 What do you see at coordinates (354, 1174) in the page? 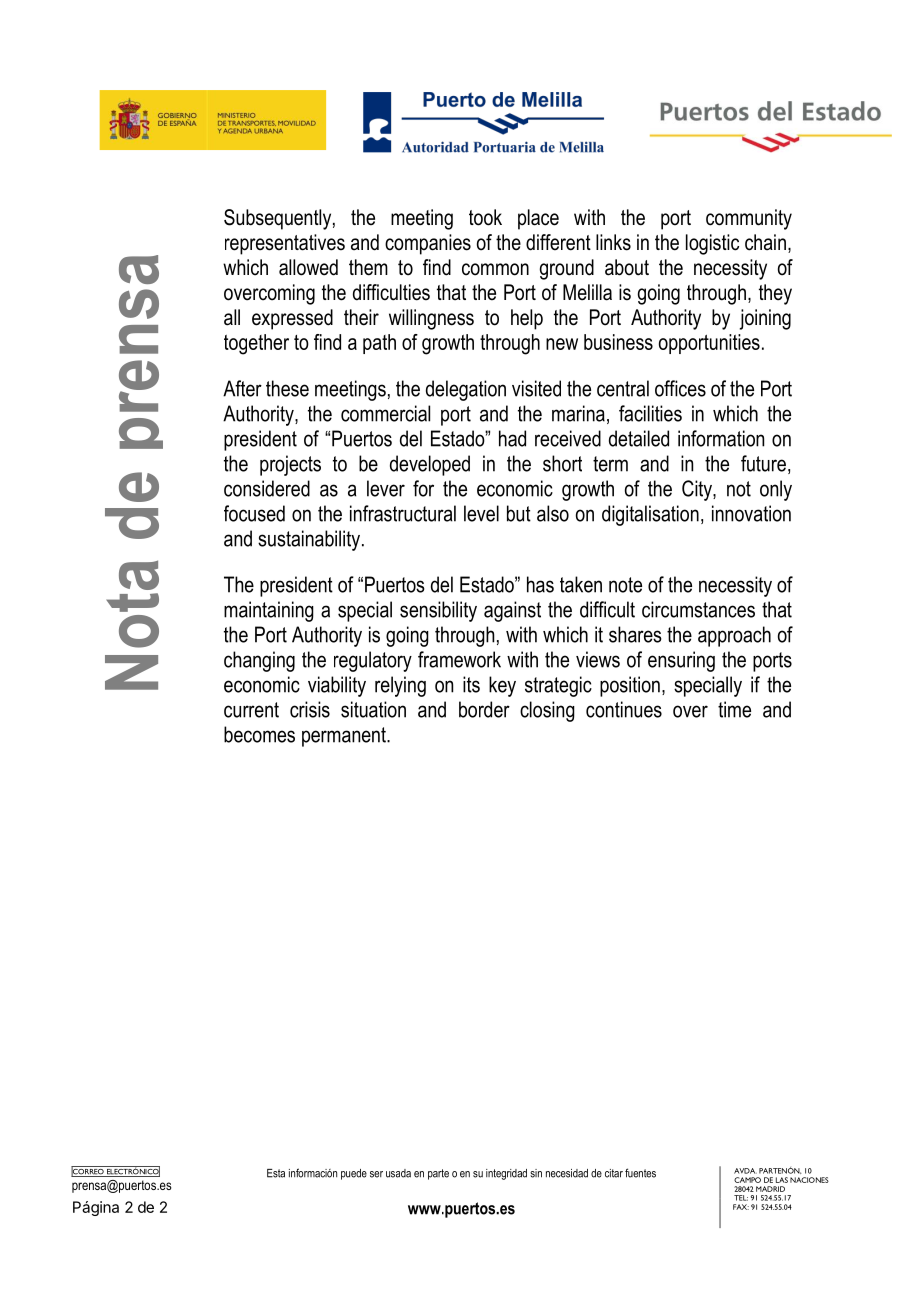
I see `puede` at bounding box center [354, 1174].
